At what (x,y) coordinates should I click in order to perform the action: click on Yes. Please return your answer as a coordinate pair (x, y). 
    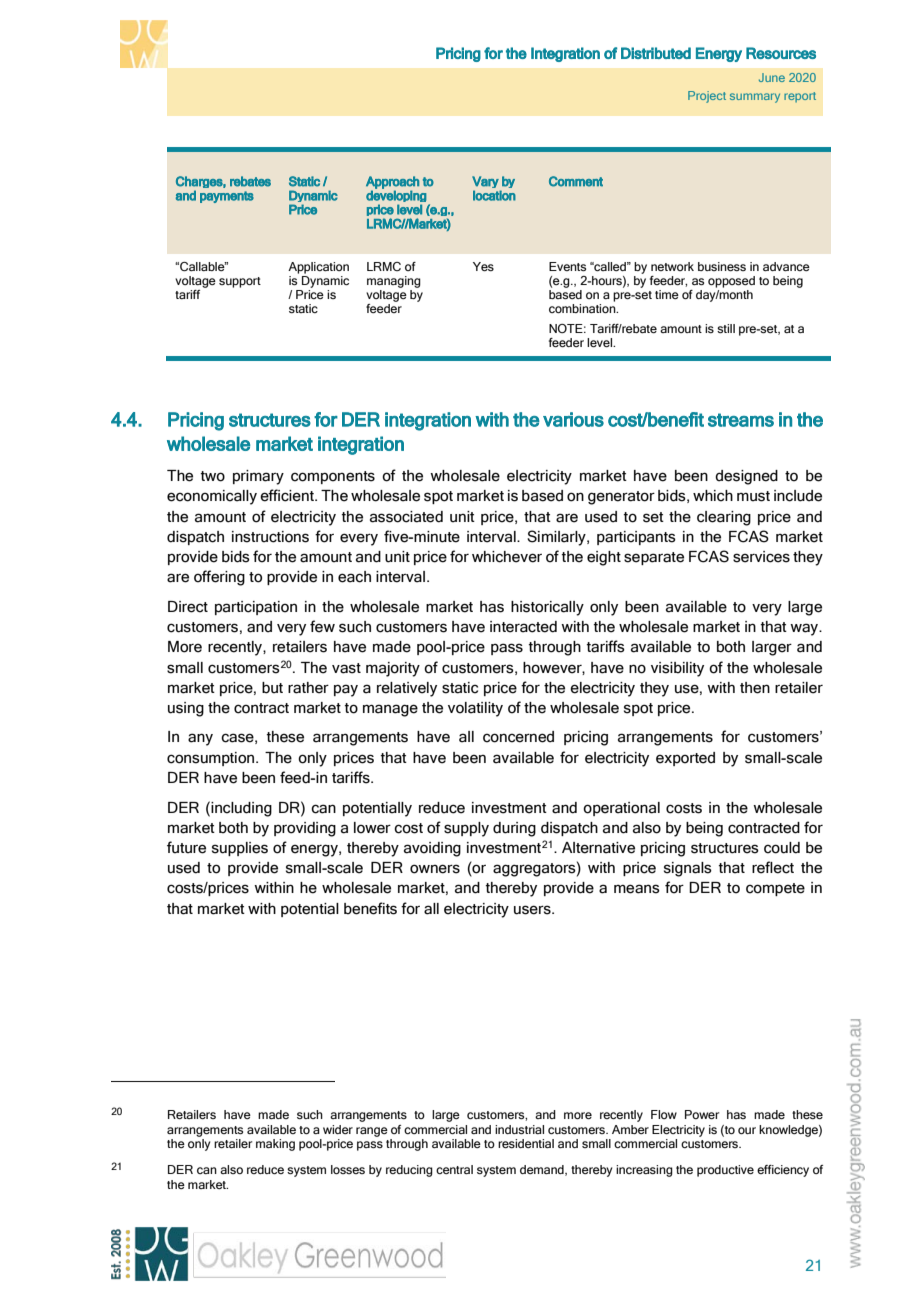
    Looking at the image, I should click on (483, 266).
